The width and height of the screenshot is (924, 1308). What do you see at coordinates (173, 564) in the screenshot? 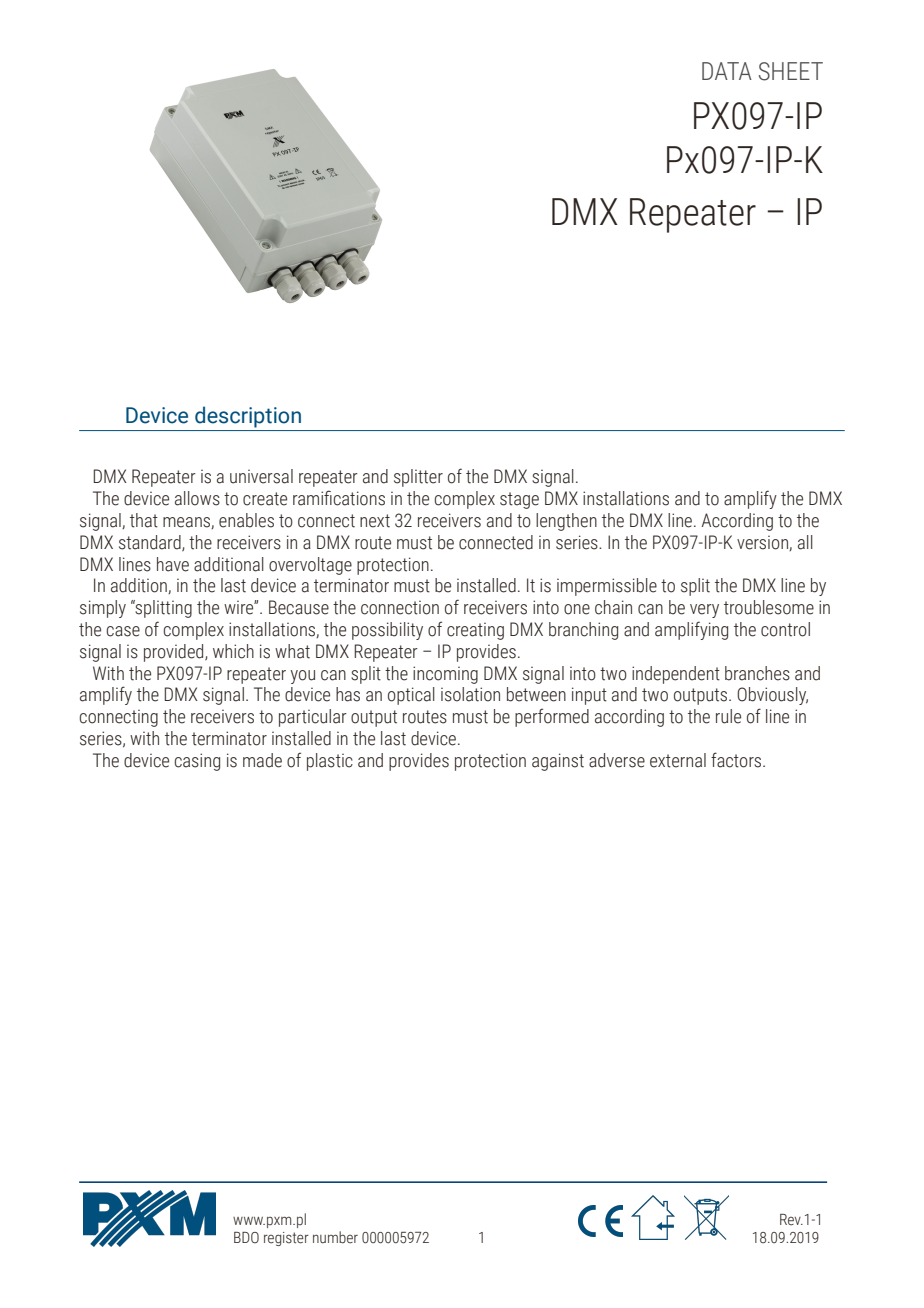
I see `have` at bounding box center [173, 564].
